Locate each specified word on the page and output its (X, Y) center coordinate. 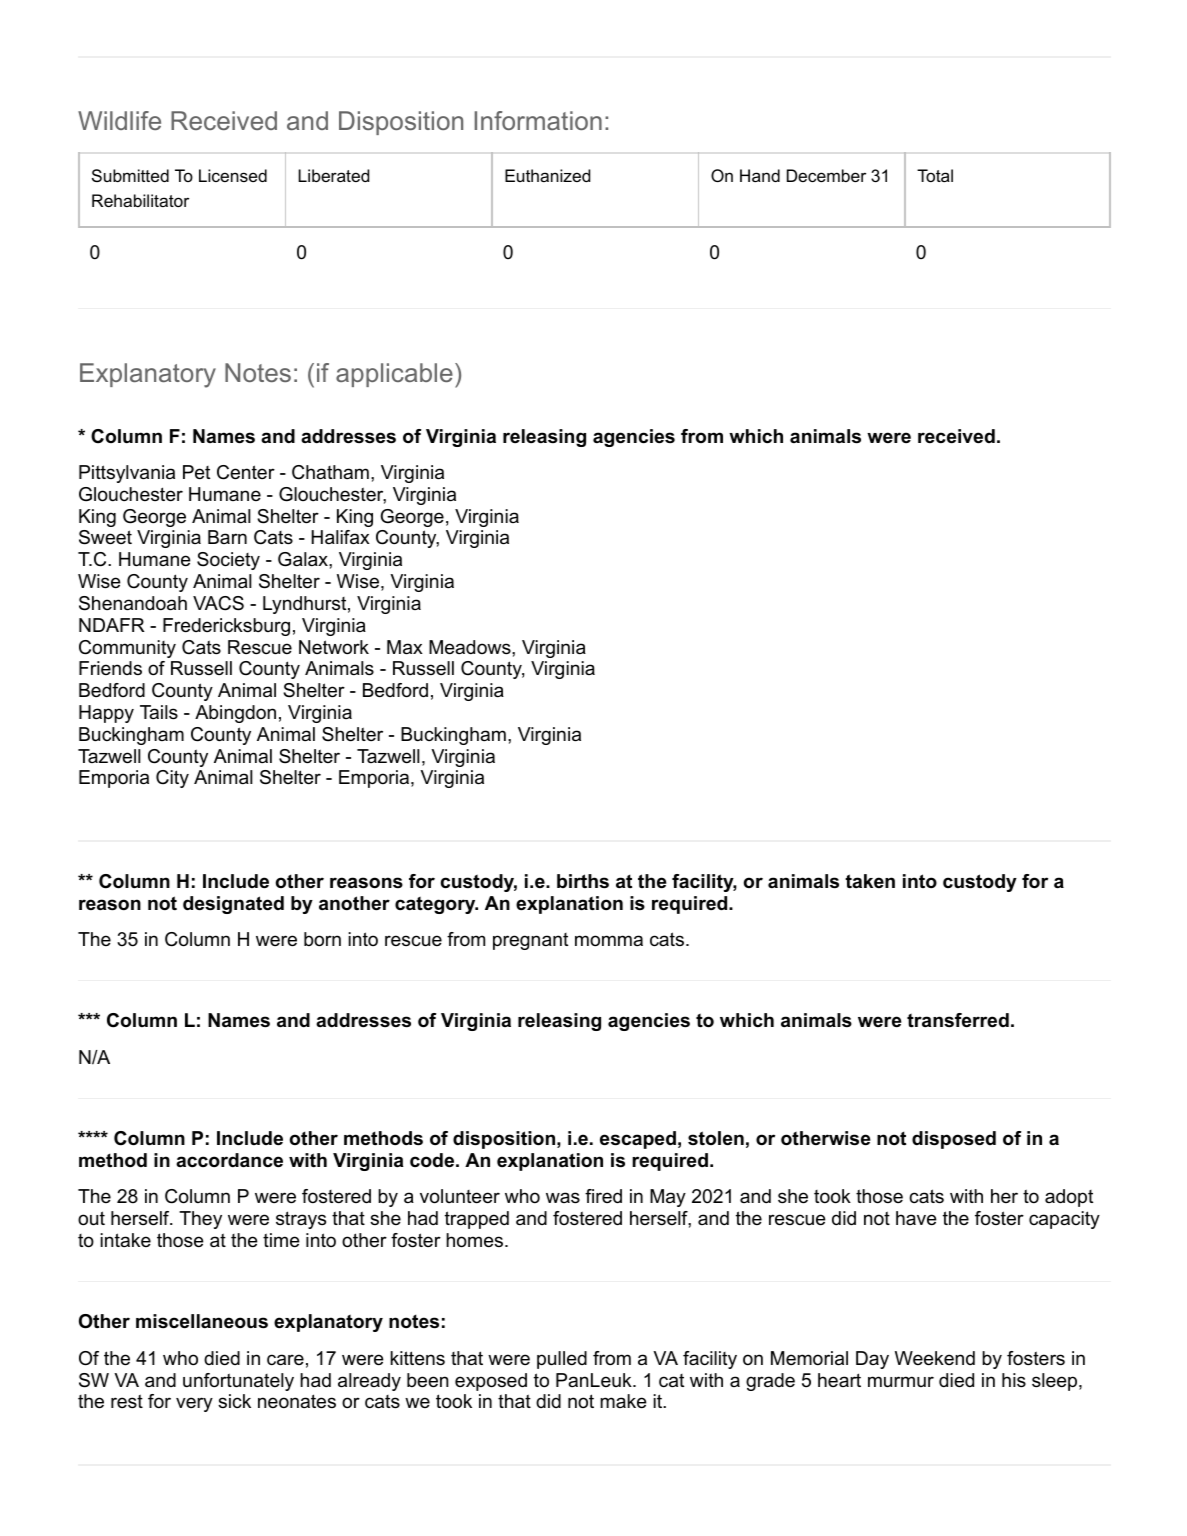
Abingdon (235, 714)
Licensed (233, 175)
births (583, 881)
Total (935, 175)
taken (870, 881)
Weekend (935, 1358)
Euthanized (547, 175)
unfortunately (238, 1382)
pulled (562, 1360)
